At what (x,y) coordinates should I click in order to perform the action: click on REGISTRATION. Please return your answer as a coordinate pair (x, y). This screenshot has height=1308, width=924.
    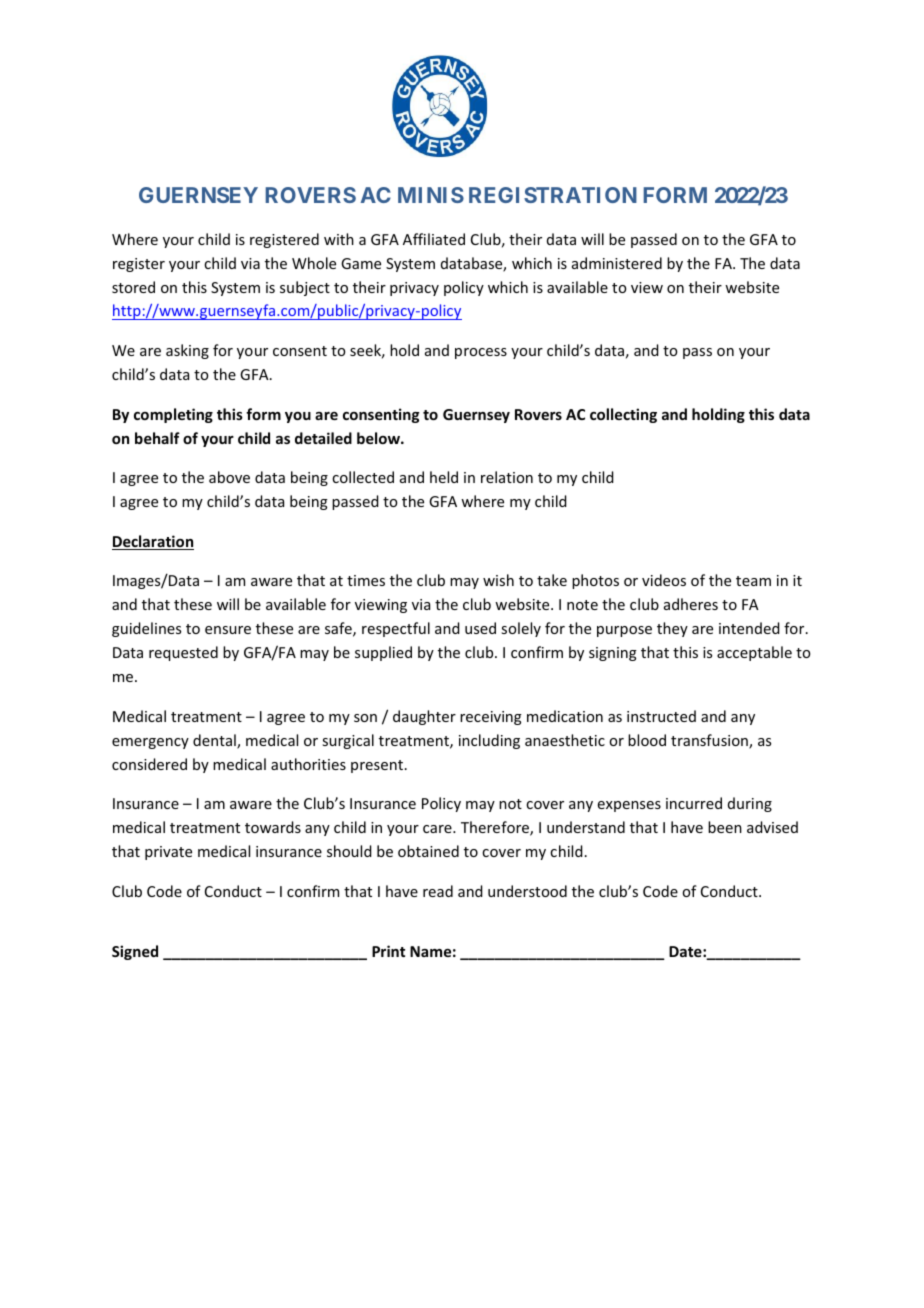
    Looking at the image, I should click on (553, 195).
